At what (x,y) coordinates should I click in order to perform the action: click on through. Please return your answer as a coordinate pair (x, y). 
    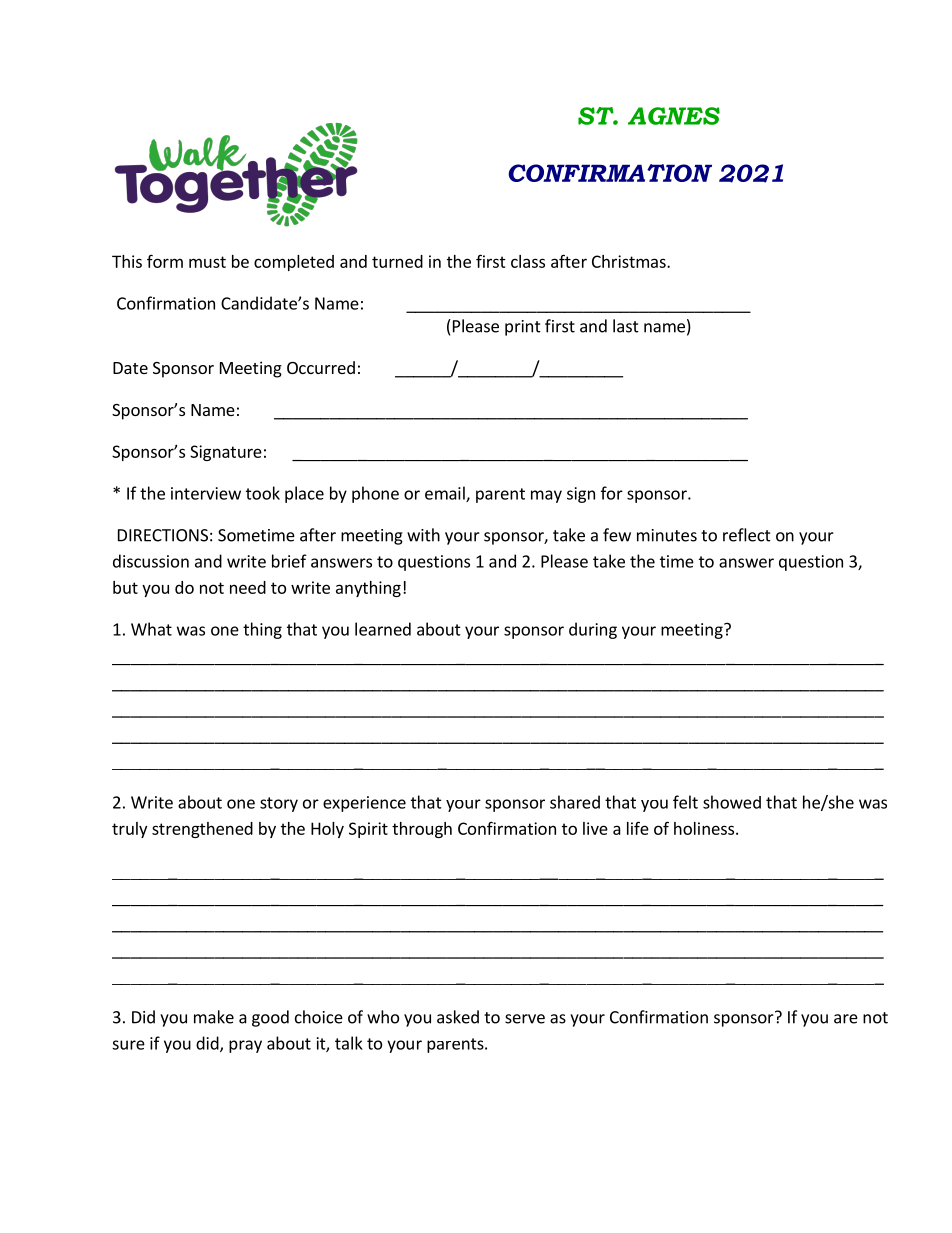
    Looking at the image, I should click on (422, 830).
